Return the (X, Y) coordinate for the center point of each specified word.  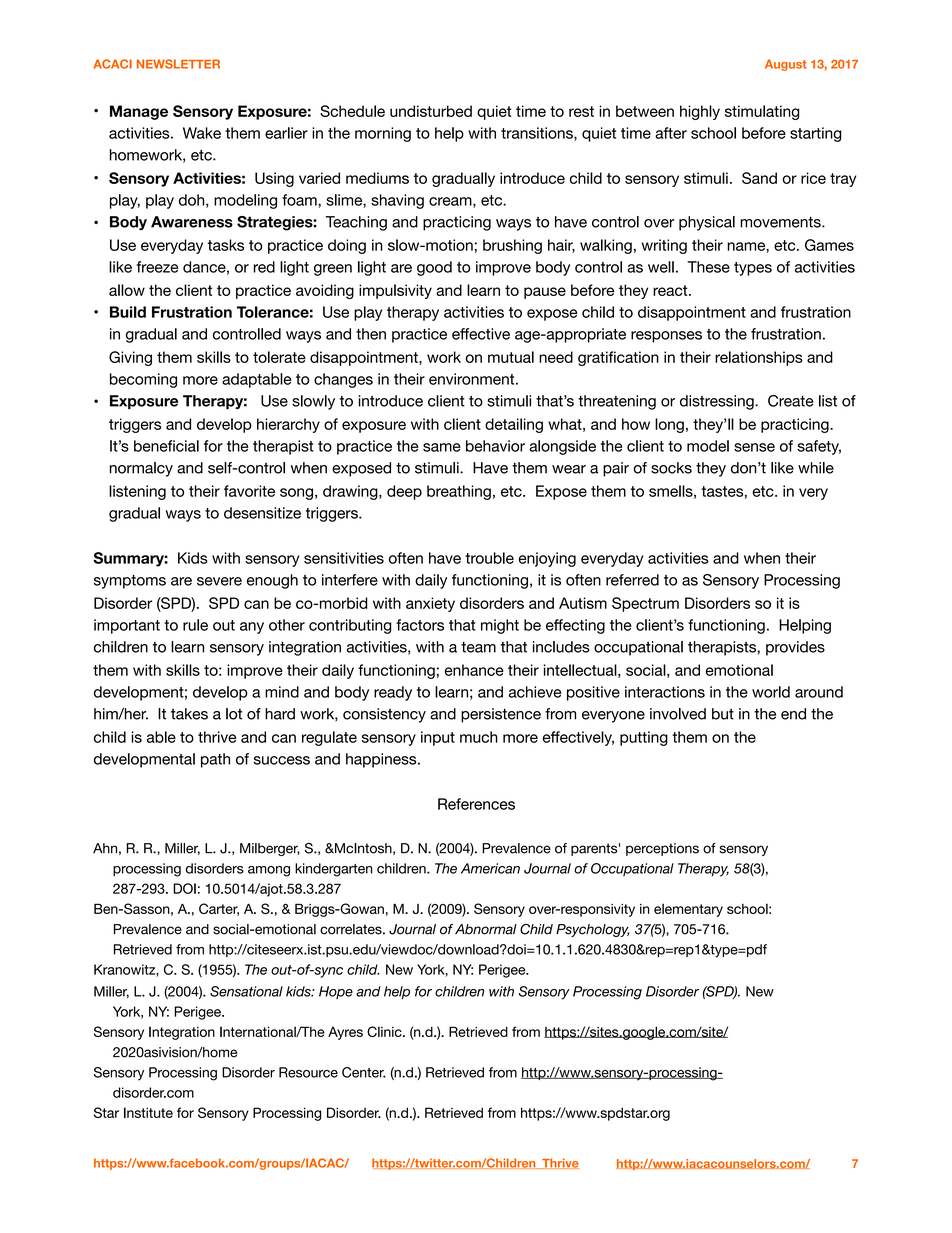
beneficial (166, 446)
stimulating (762, 112)
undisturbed (431, 111)
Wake (202, 133)
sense (754, 447)
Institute (148, 1112)
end (793, 714)
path (215, 760)
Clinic (385, 1031)
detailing (514, 425)
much (479, 737)
